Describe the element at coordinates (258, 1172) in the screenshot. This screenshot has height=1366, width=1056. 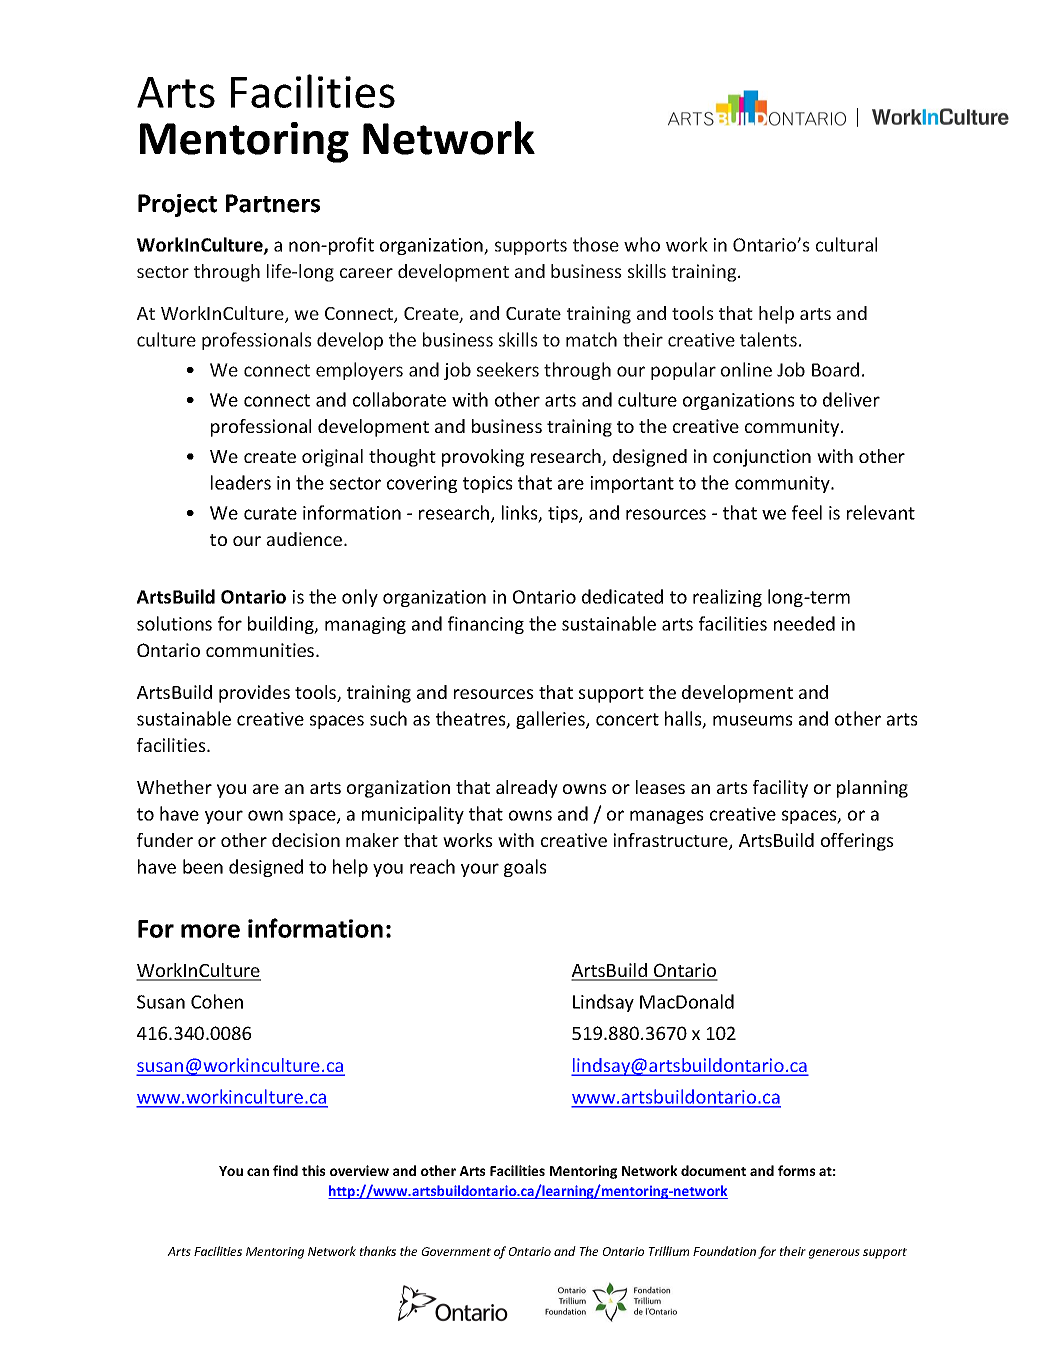
I see `can` at that location.
